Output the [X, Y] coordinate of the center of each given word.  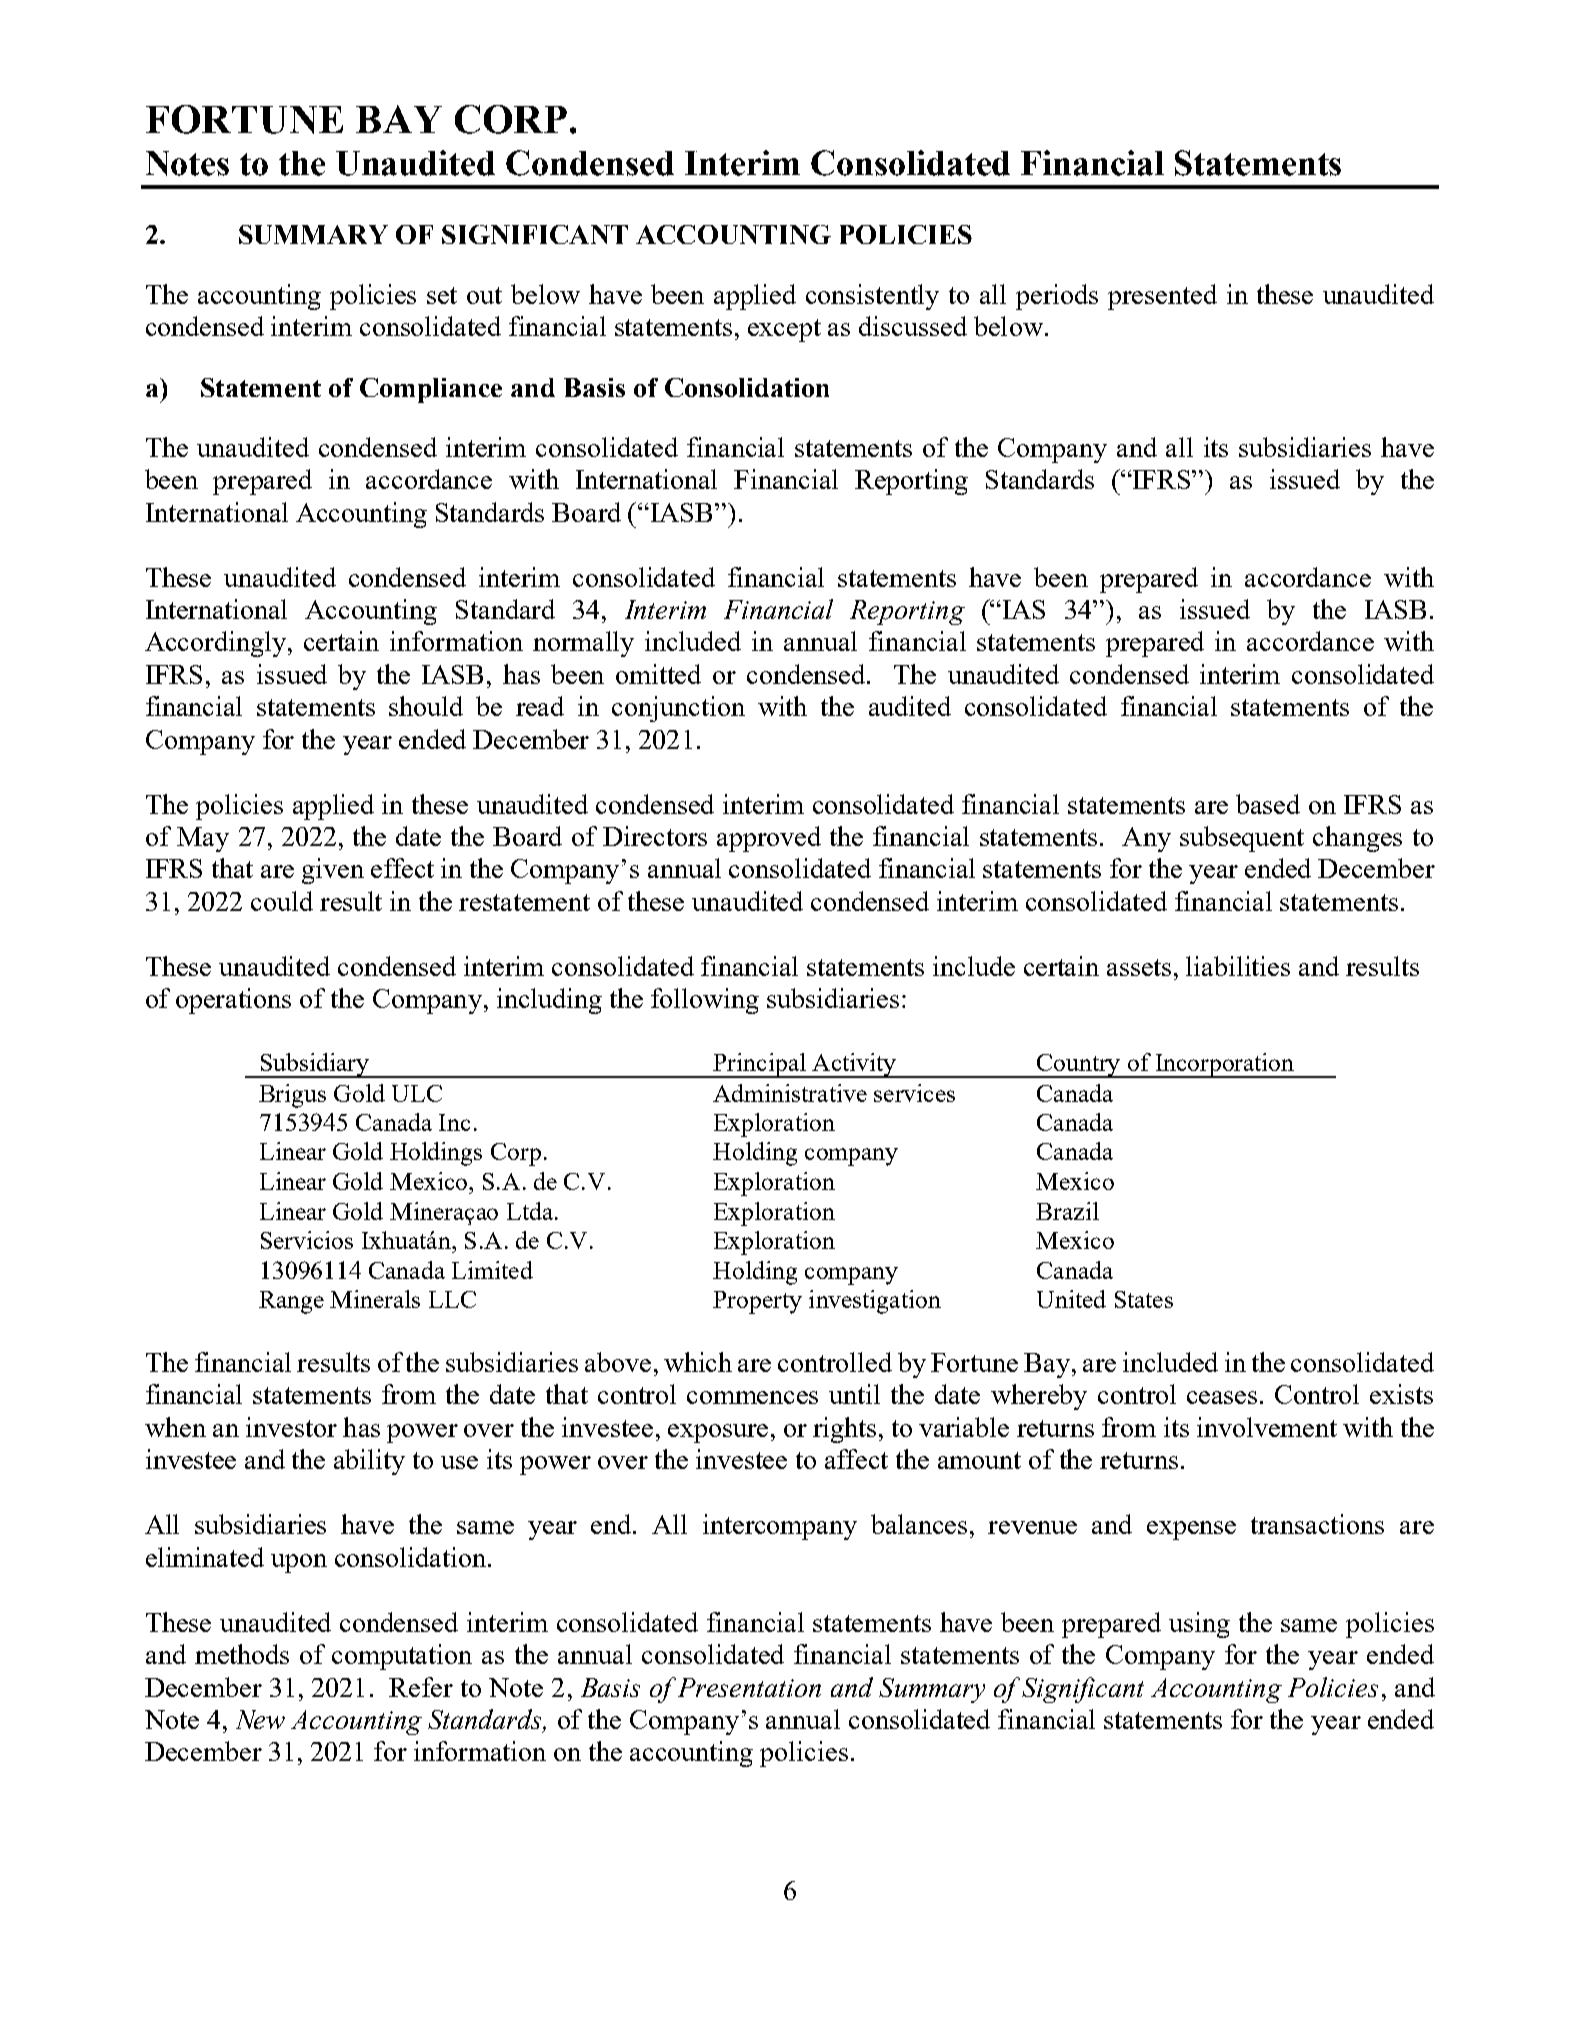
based [1268, 804]
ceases [1222, 1397]
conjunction [678, 709]
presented [1162, 297]
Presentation [749, 1687]
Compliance [431, 390]
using [1199, 1625]
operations [233, 1001]
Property [757, 1302]
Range [291, 1302]
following [705, 1001]
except [784, 330]
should [426, 706]
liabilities [1238, 966]
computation [402, 1657]
